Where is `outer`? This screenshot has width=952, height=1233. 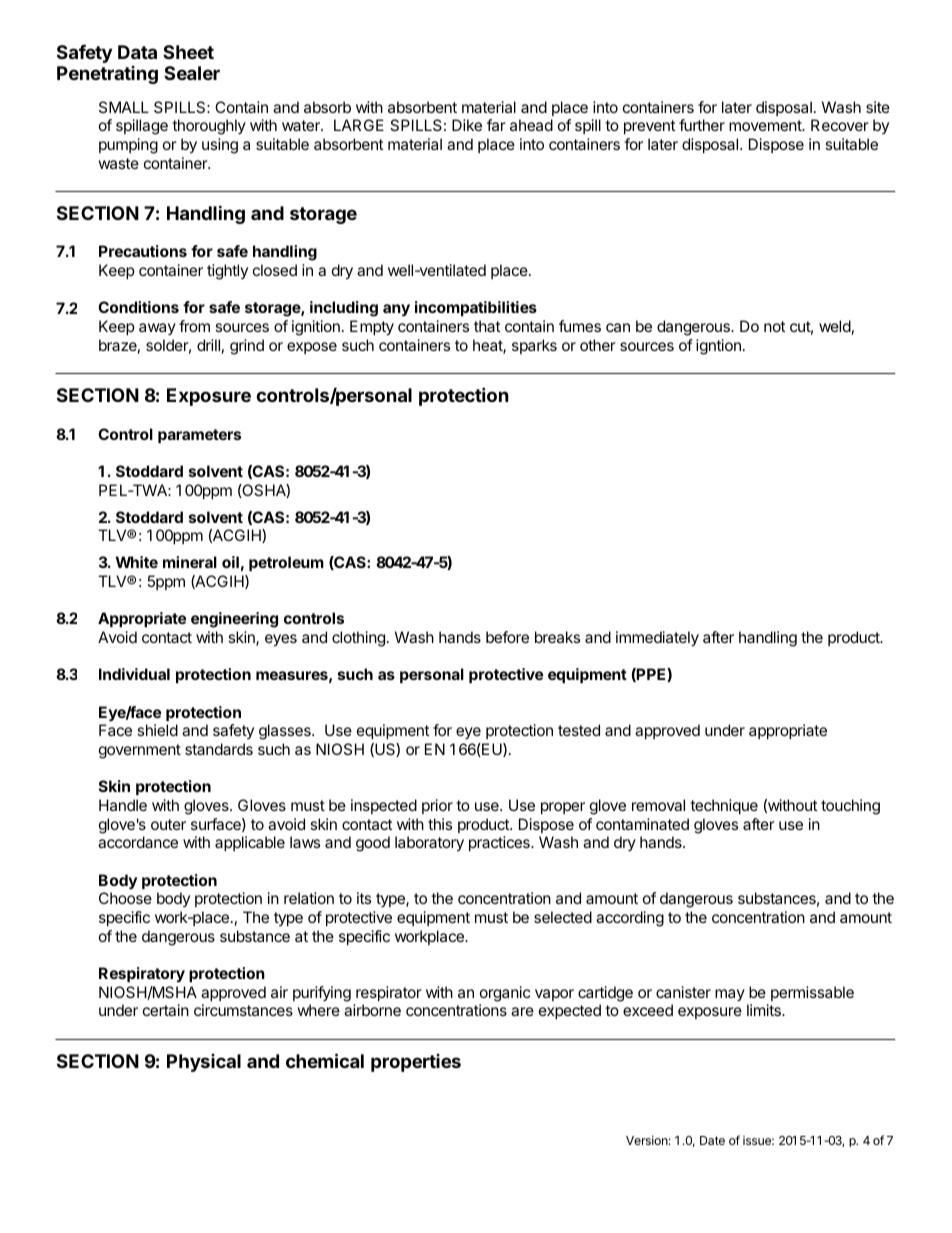 outer is located at coordinates (168, 824).
